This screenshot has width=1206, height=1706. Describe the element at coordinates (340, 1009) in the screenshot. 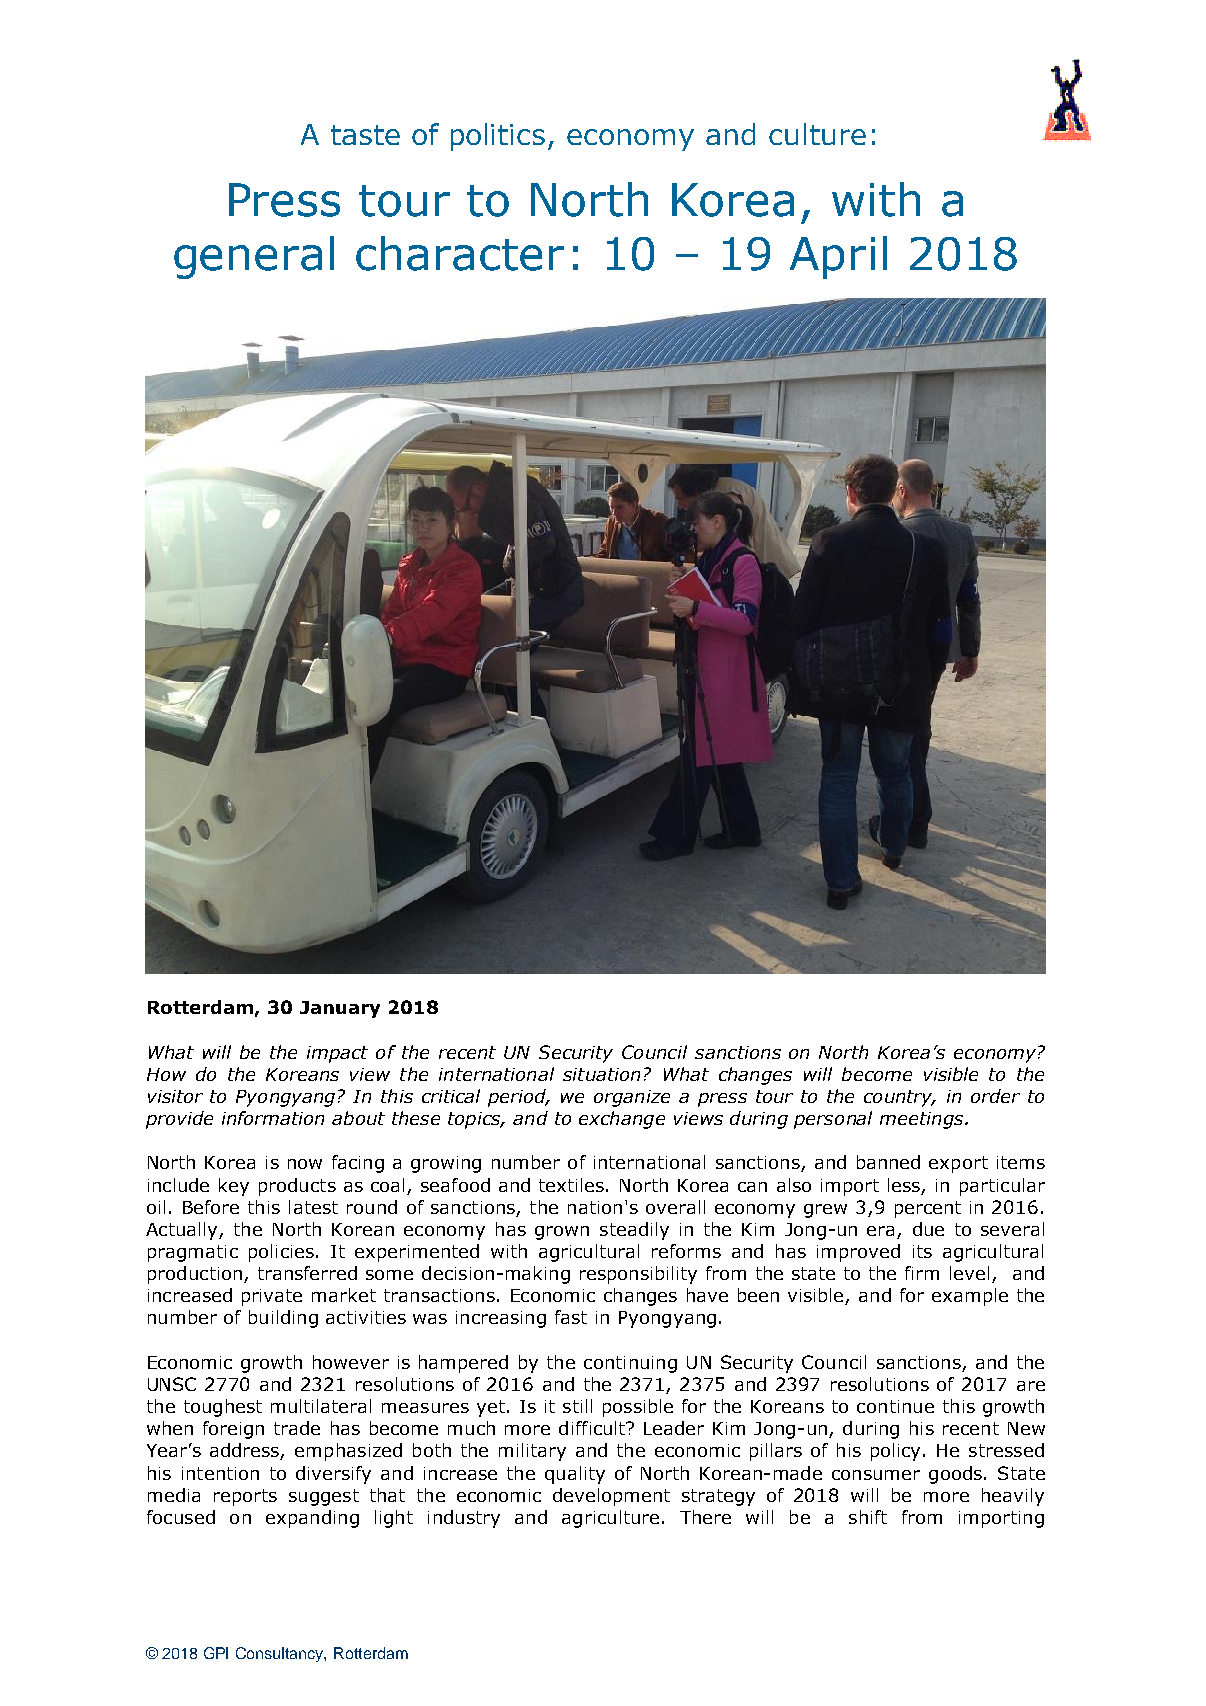

I see `January` at that location.
